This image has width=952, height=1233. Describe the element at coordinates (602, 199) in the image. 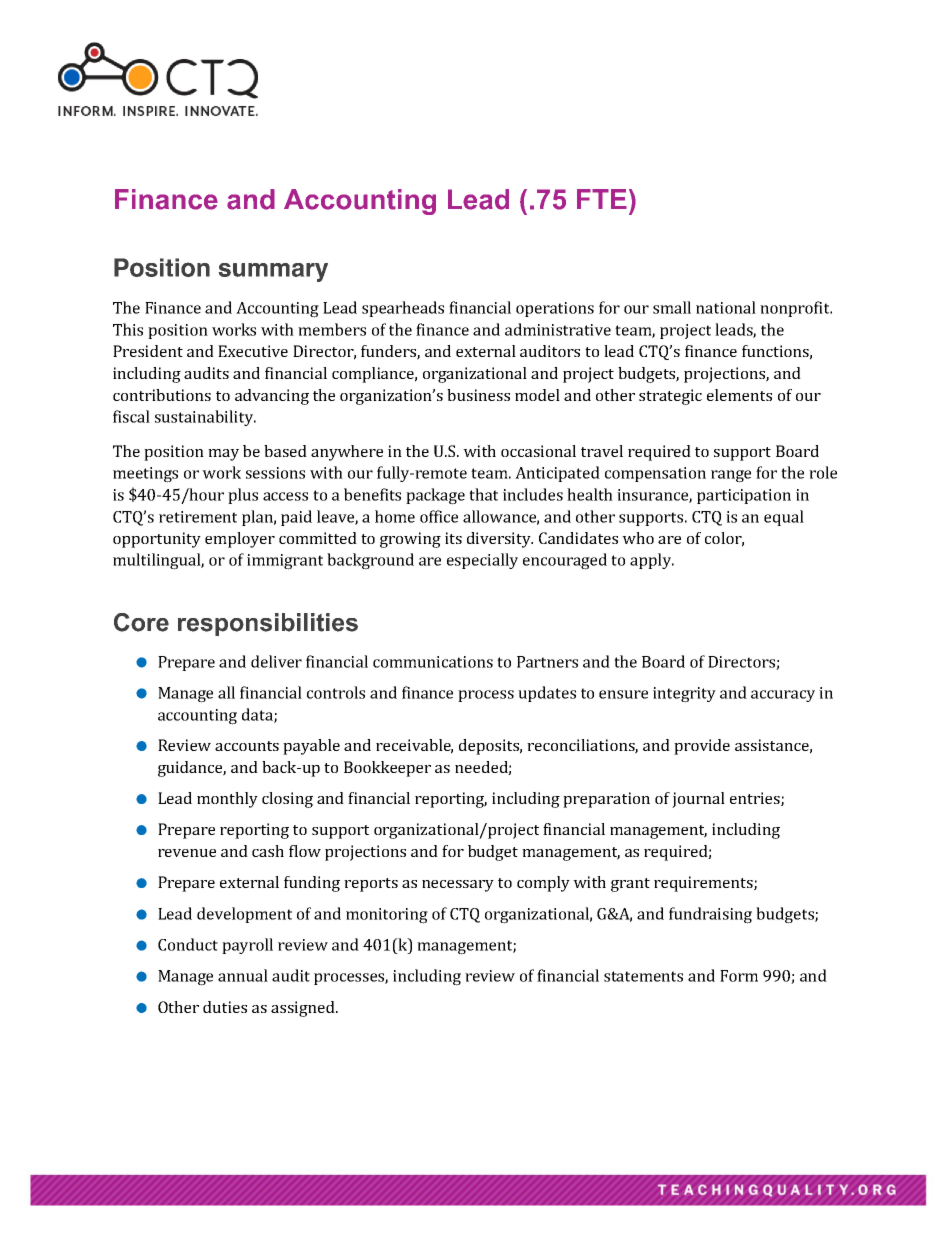

I see `FTE` at that location.
